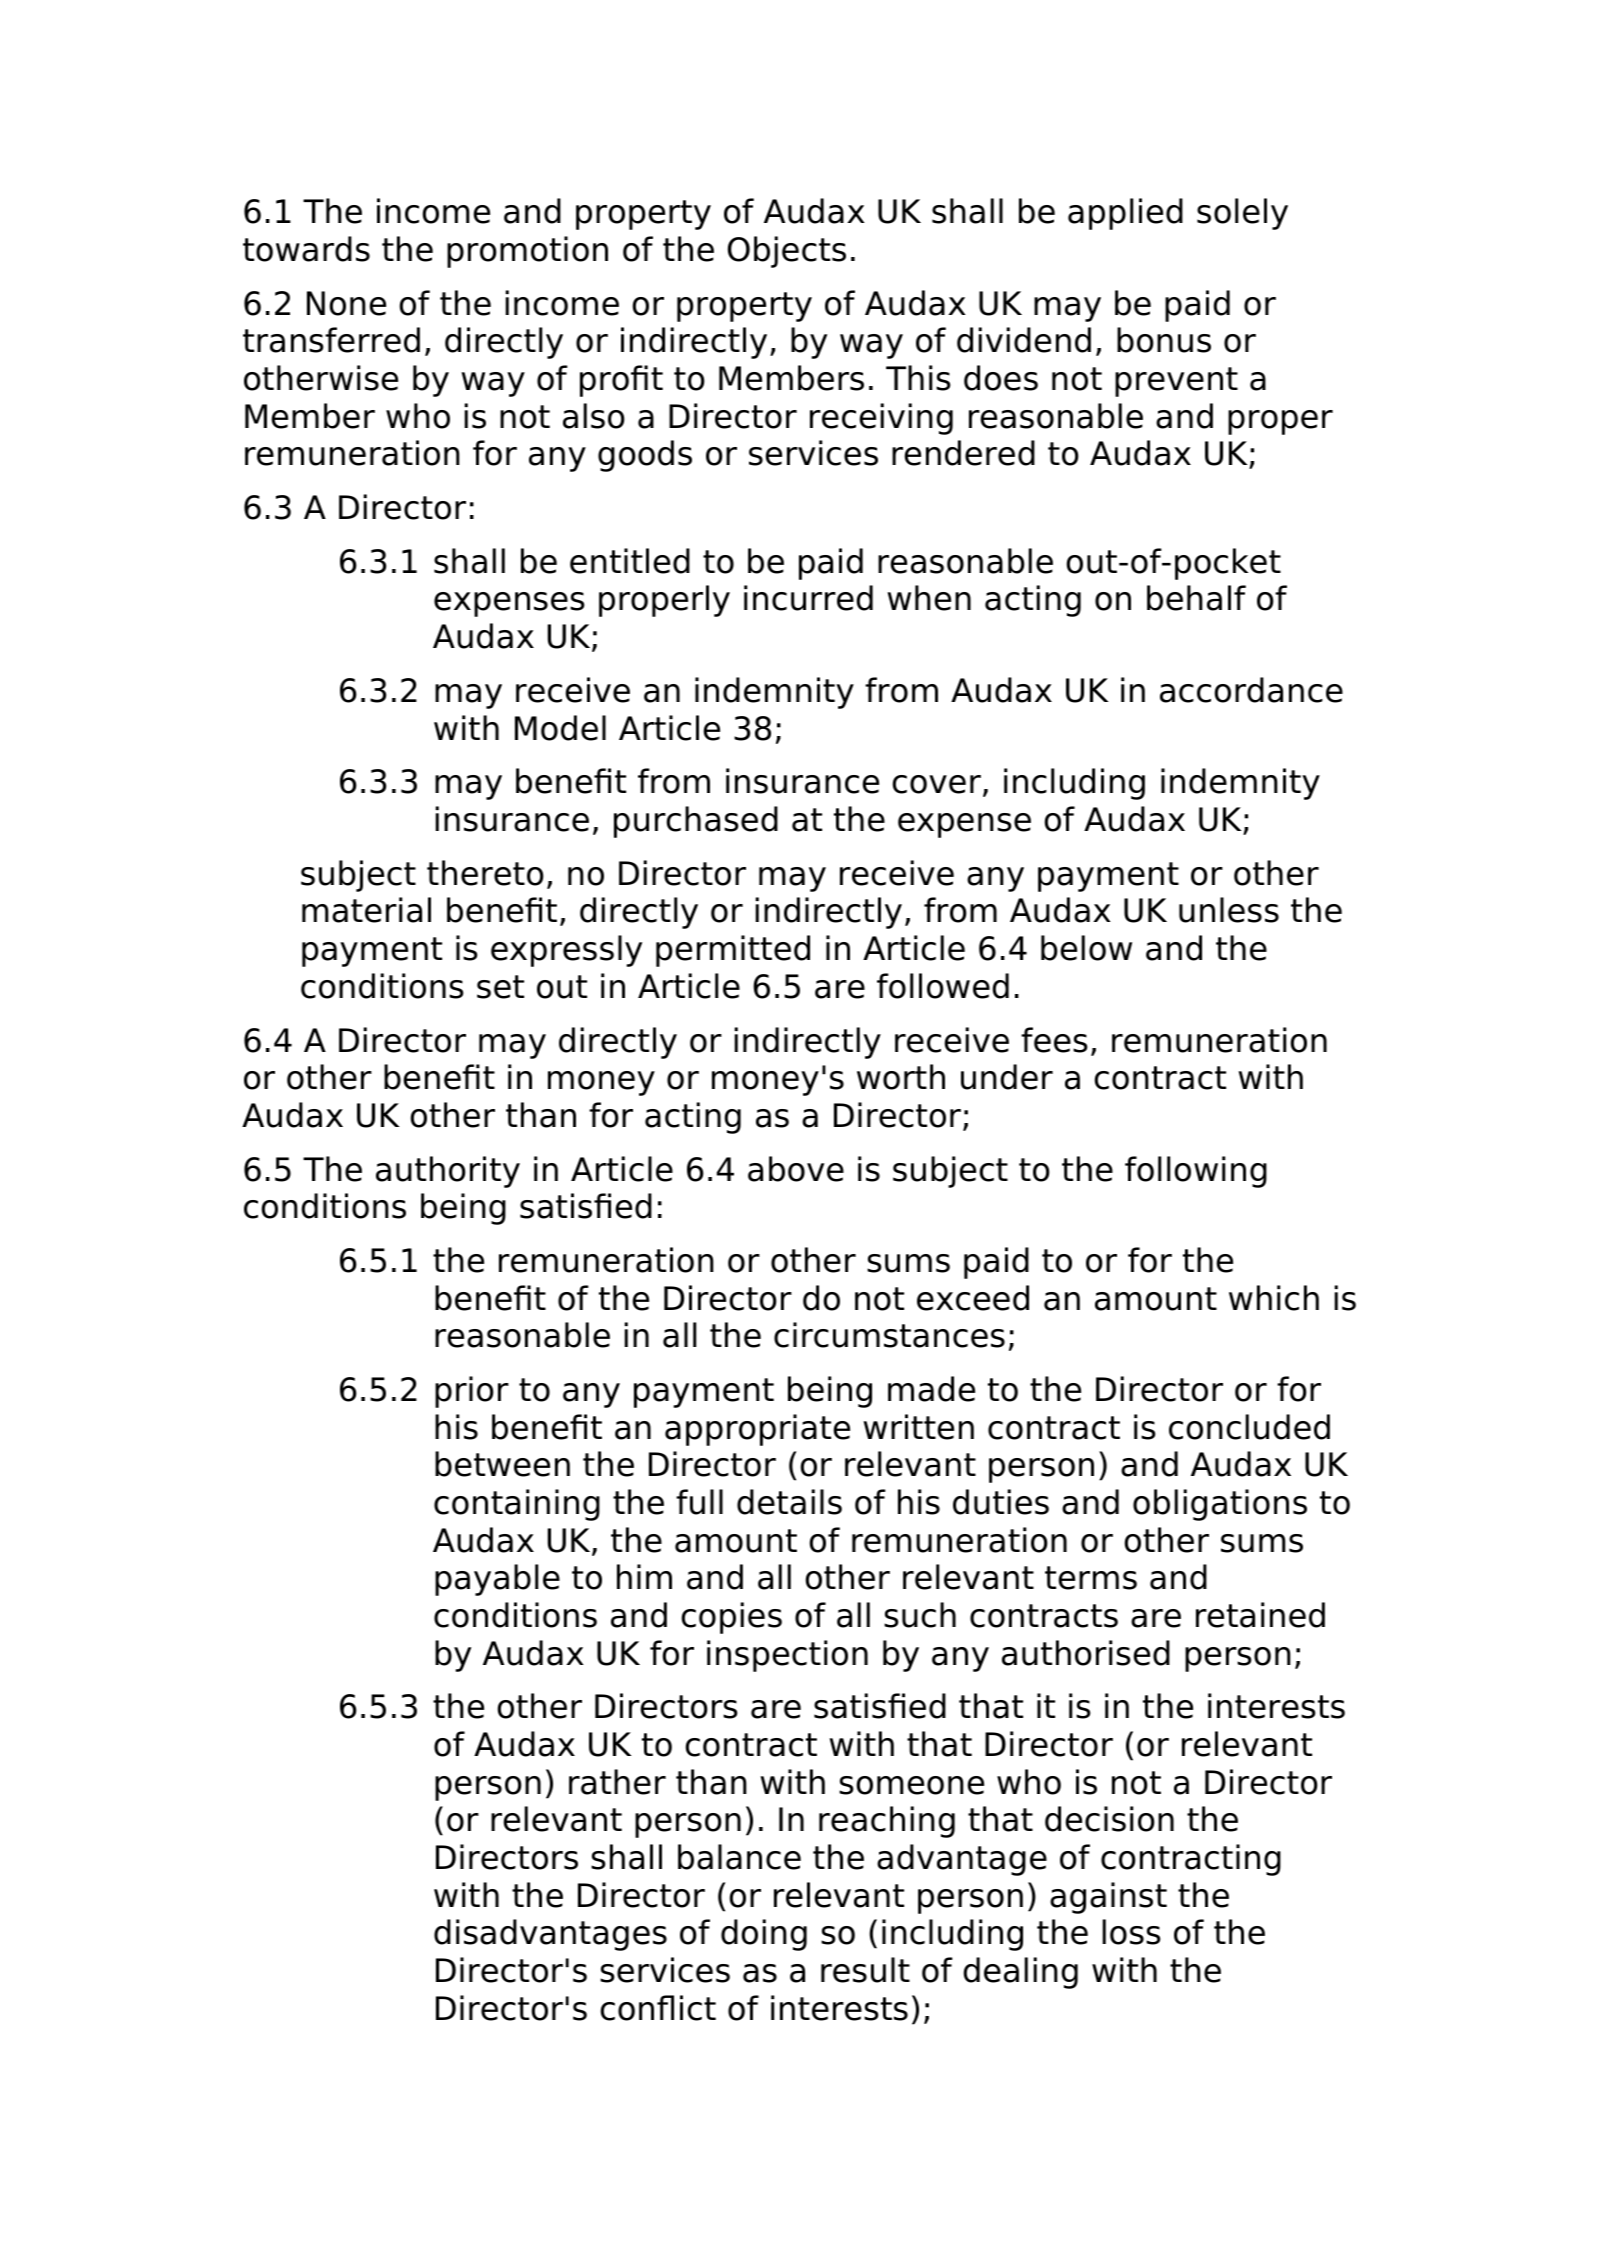 The height and width of the image is (2264, 1601). Describe the element at coordinates (448, 1172) in the image. I see `authority` at that location.
